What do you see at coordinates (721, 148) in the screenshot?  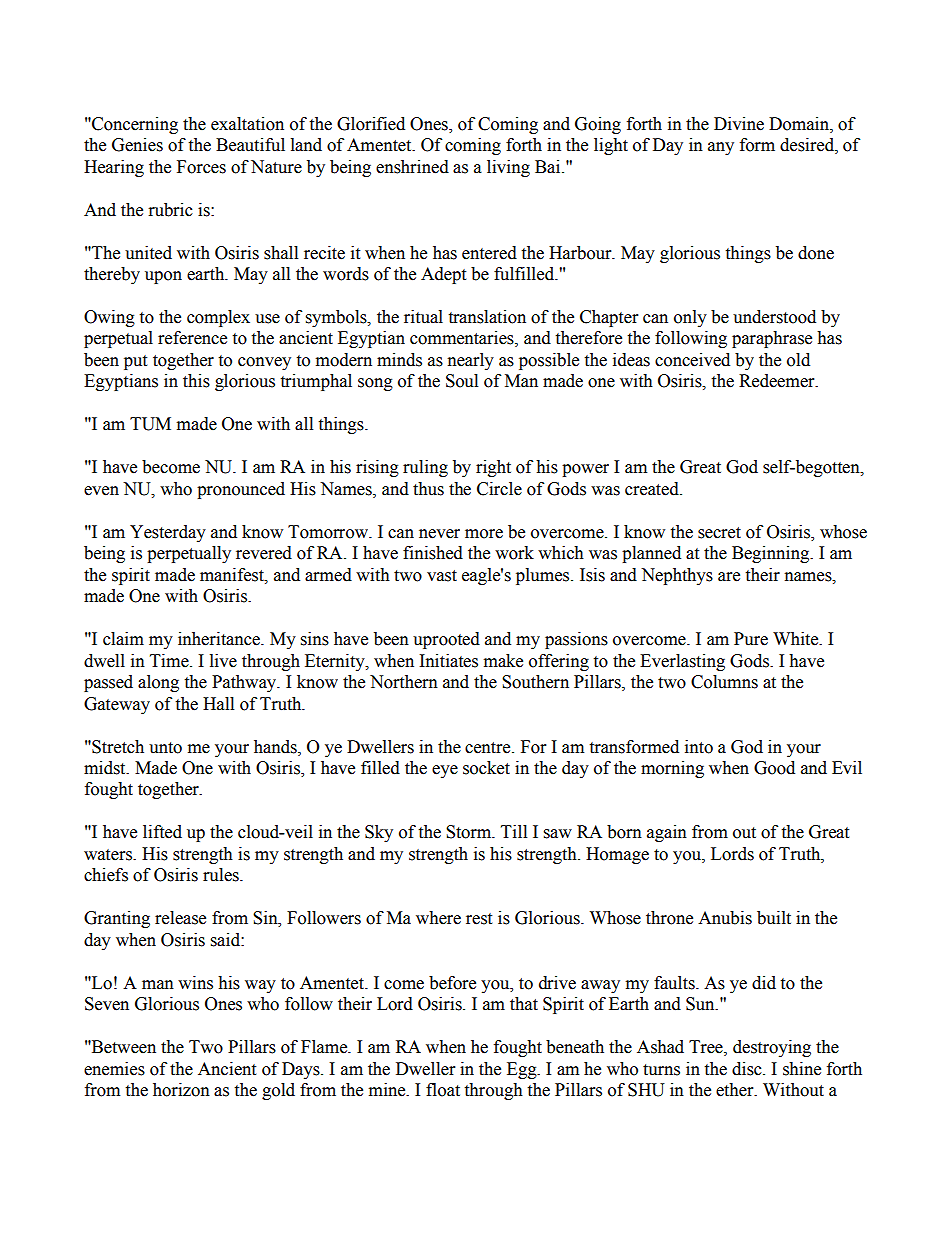 I see `any` at bounding box center [721, 148].
